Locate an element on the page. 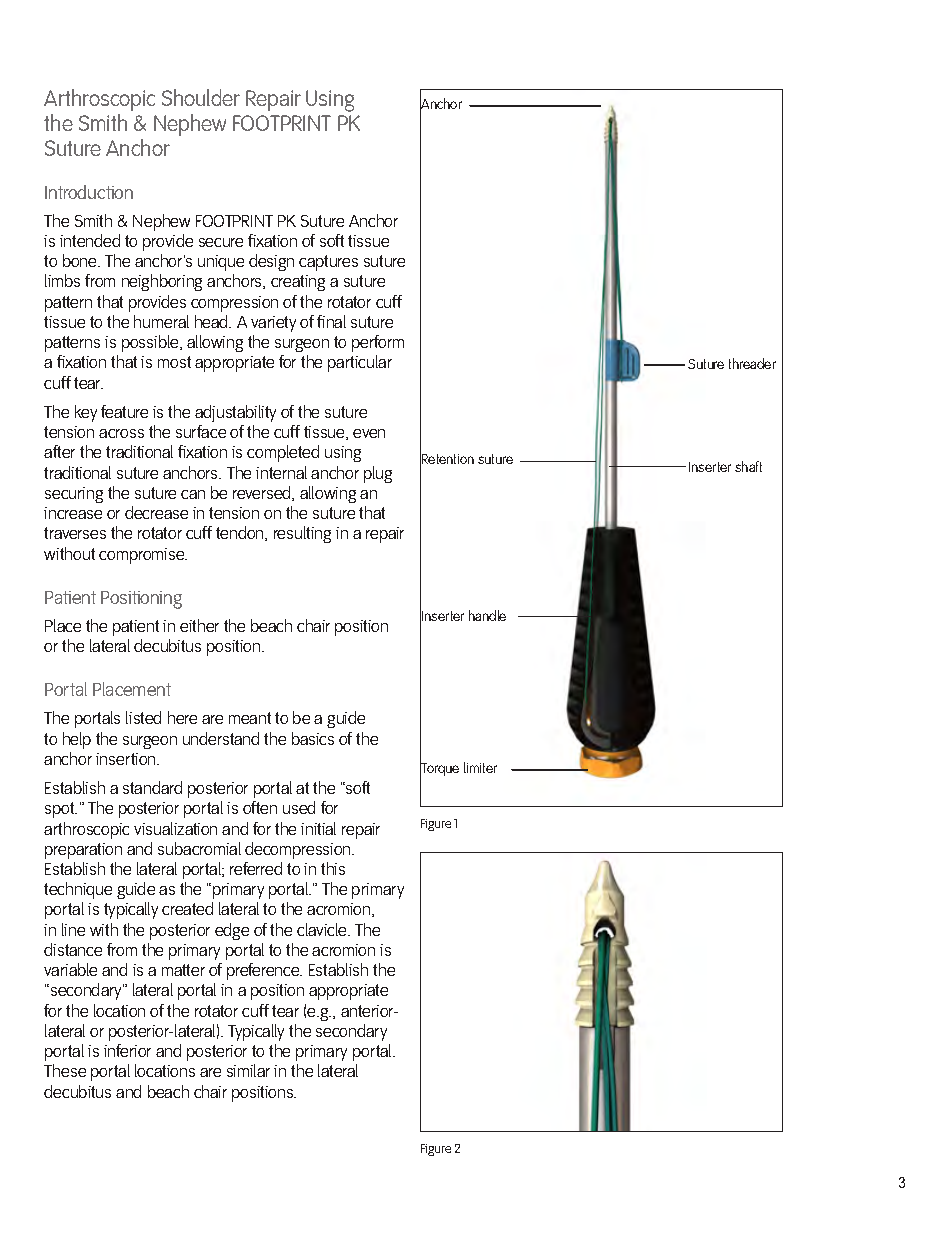 The width and height of the image is (952, 1233). plug is located at coordinates (378, 474).
